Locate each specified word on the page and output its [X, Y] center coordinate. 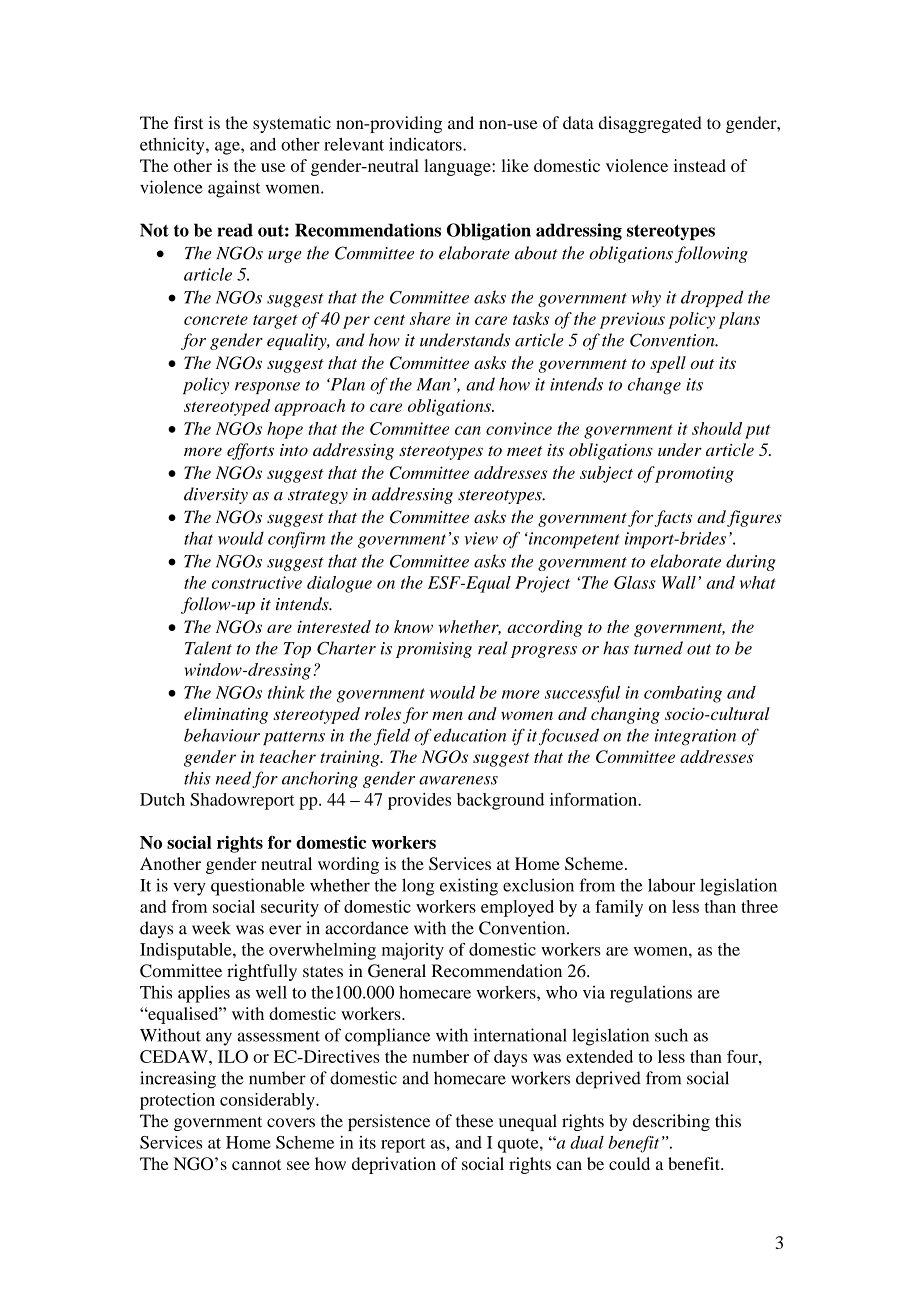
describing [671, 1122]
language [458, 167]
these [475, 1121]
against [234, 189]
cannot [256, 1165]
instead [700, 165]
